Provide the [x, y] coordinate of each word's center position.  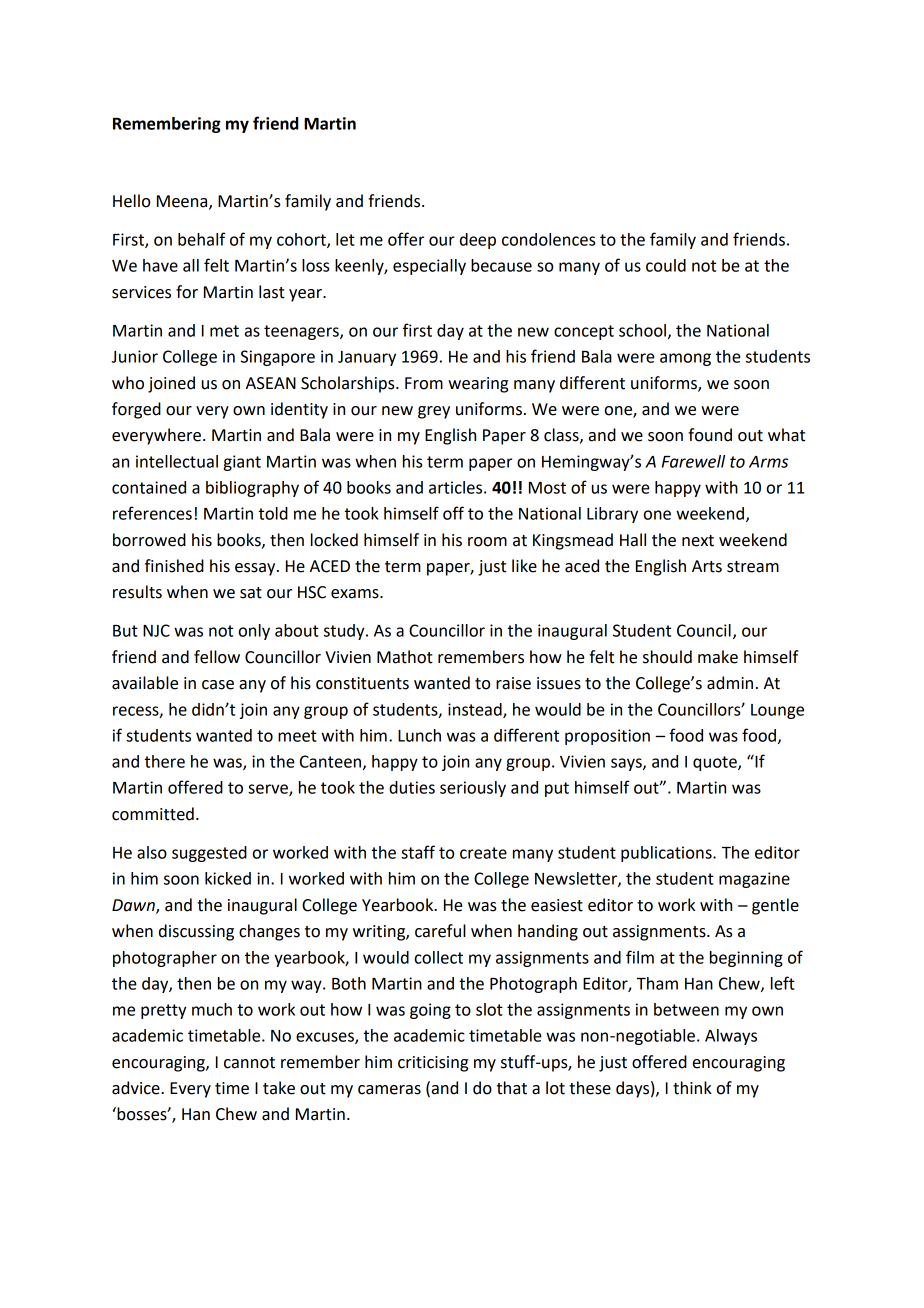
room [487, 542]
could [666, 265]
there [165, 761]
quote [716, 763]
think [692, 1088]
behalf [202, 239]
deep [478, 241]
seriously [473, 789]
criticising [433, 1064]
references [152, 513]
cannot [249, 1063]
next [698, 541]
